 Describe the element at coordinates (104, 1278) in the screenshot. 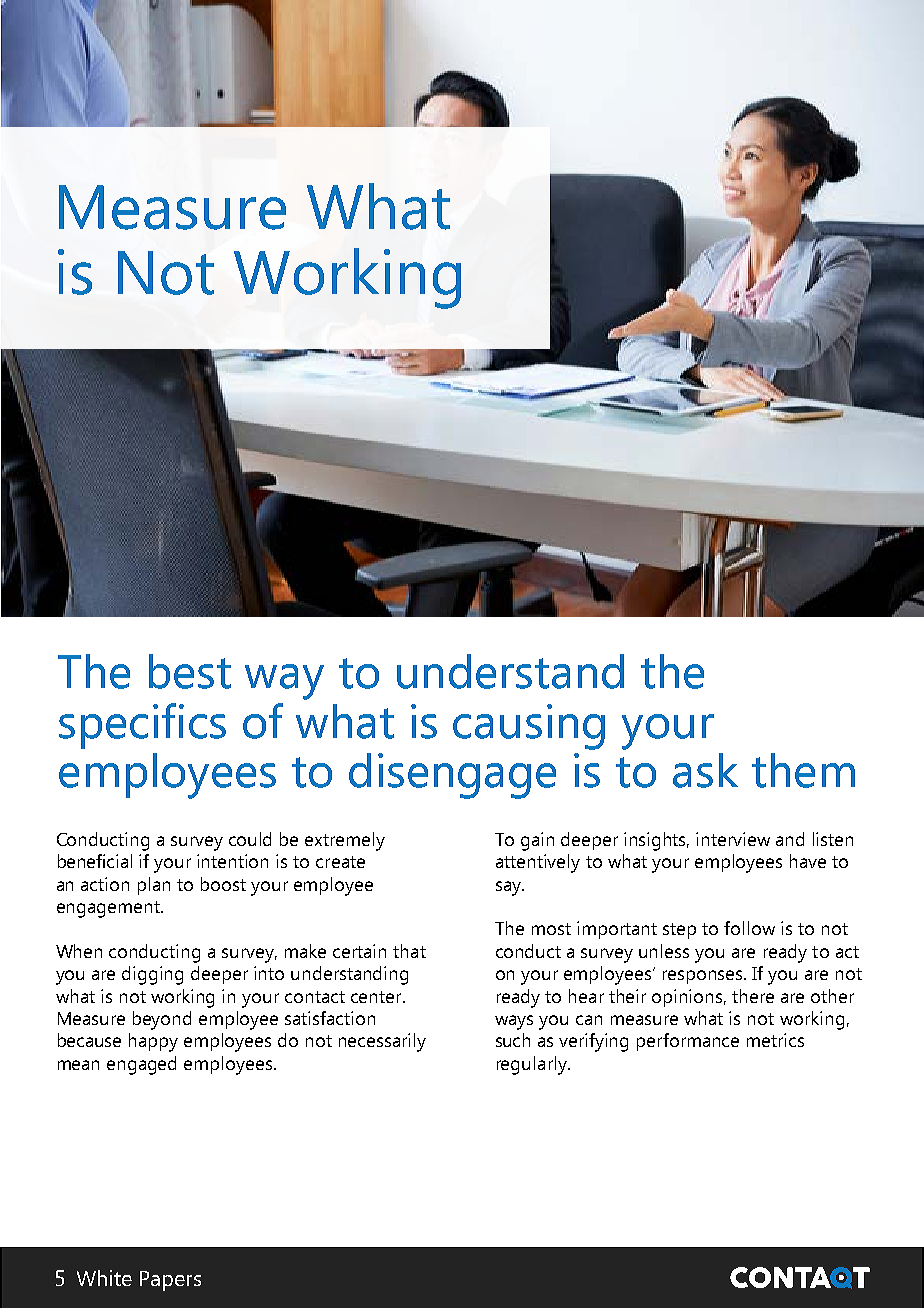

I see `White` at that location.
